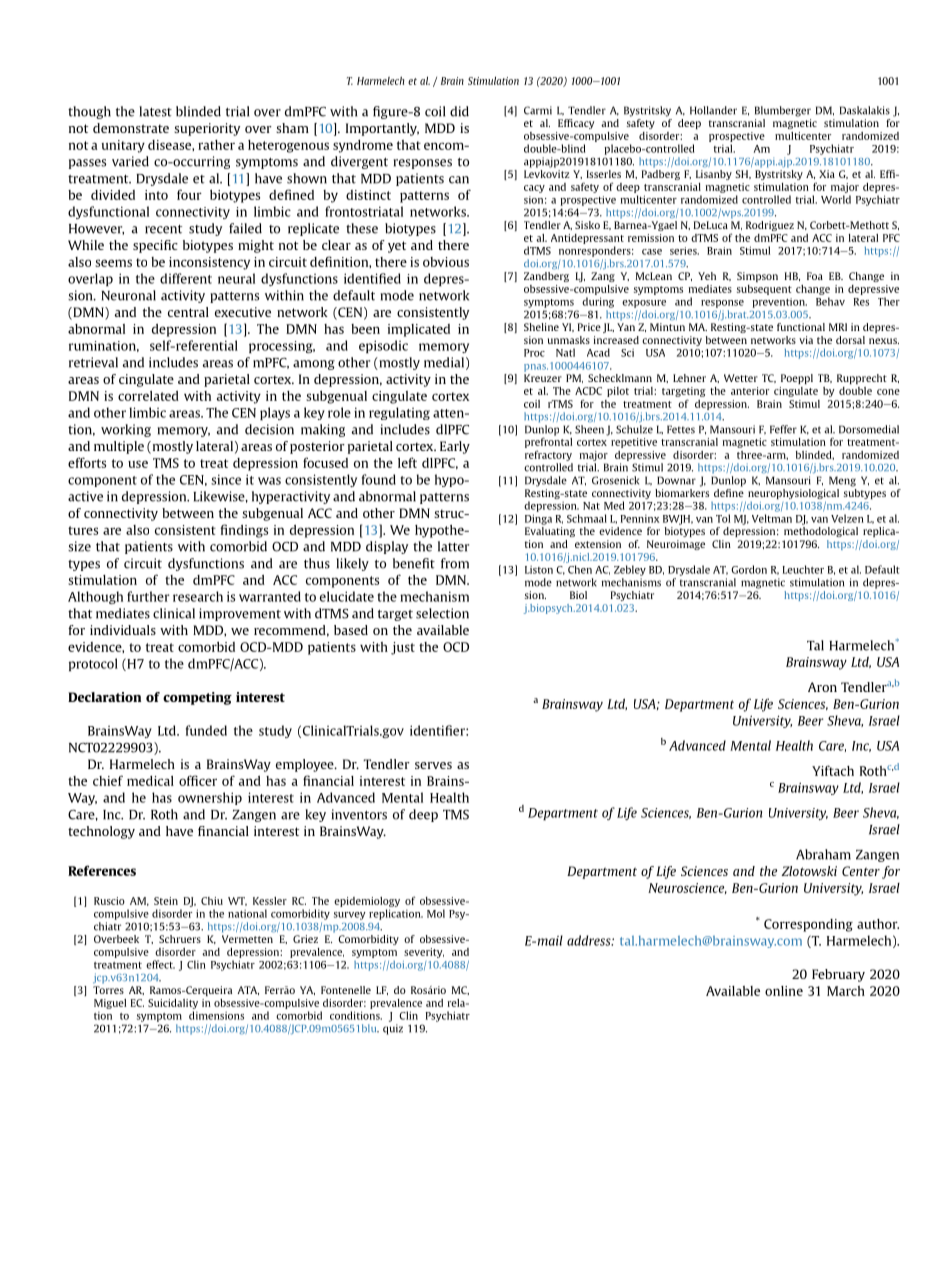 This screenshot has height=1270, width=952. I want to click on medical, so click(150, 781).
